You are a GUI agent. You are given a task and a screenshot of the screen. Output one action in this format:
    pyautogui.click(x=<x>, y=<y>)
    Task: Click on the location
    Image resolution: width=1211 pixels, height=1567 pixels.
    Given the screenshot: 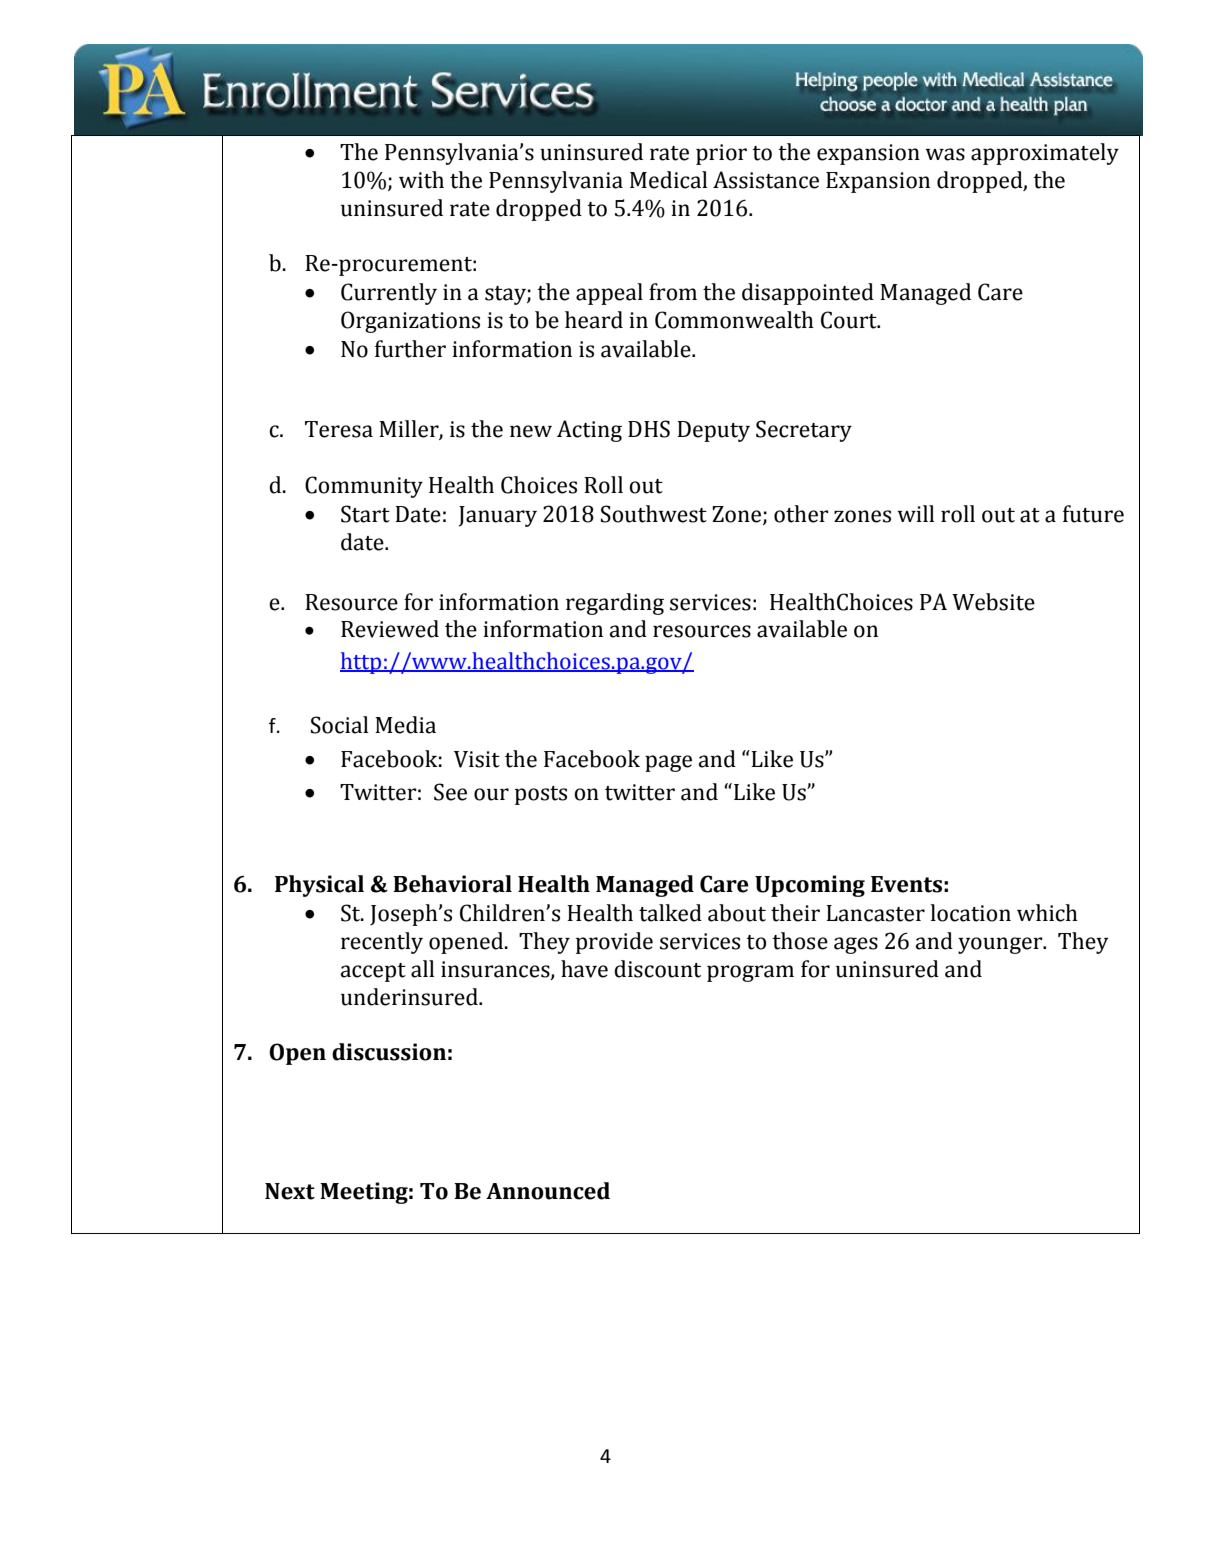 What is the action you would take?
    pyautogui.click(x=970, y=913)
